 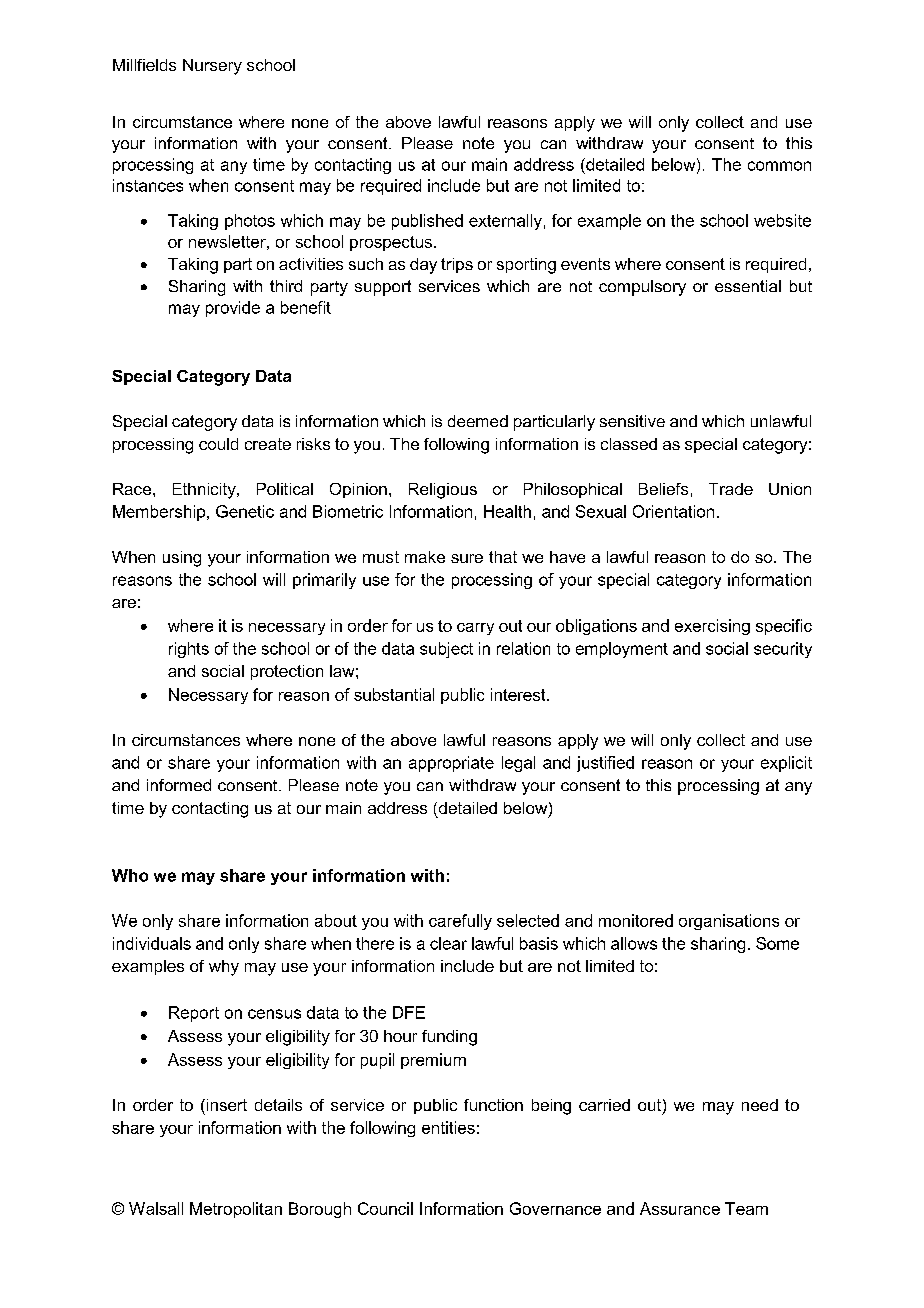 I want to click on provide, so click(x=233, y=309).
